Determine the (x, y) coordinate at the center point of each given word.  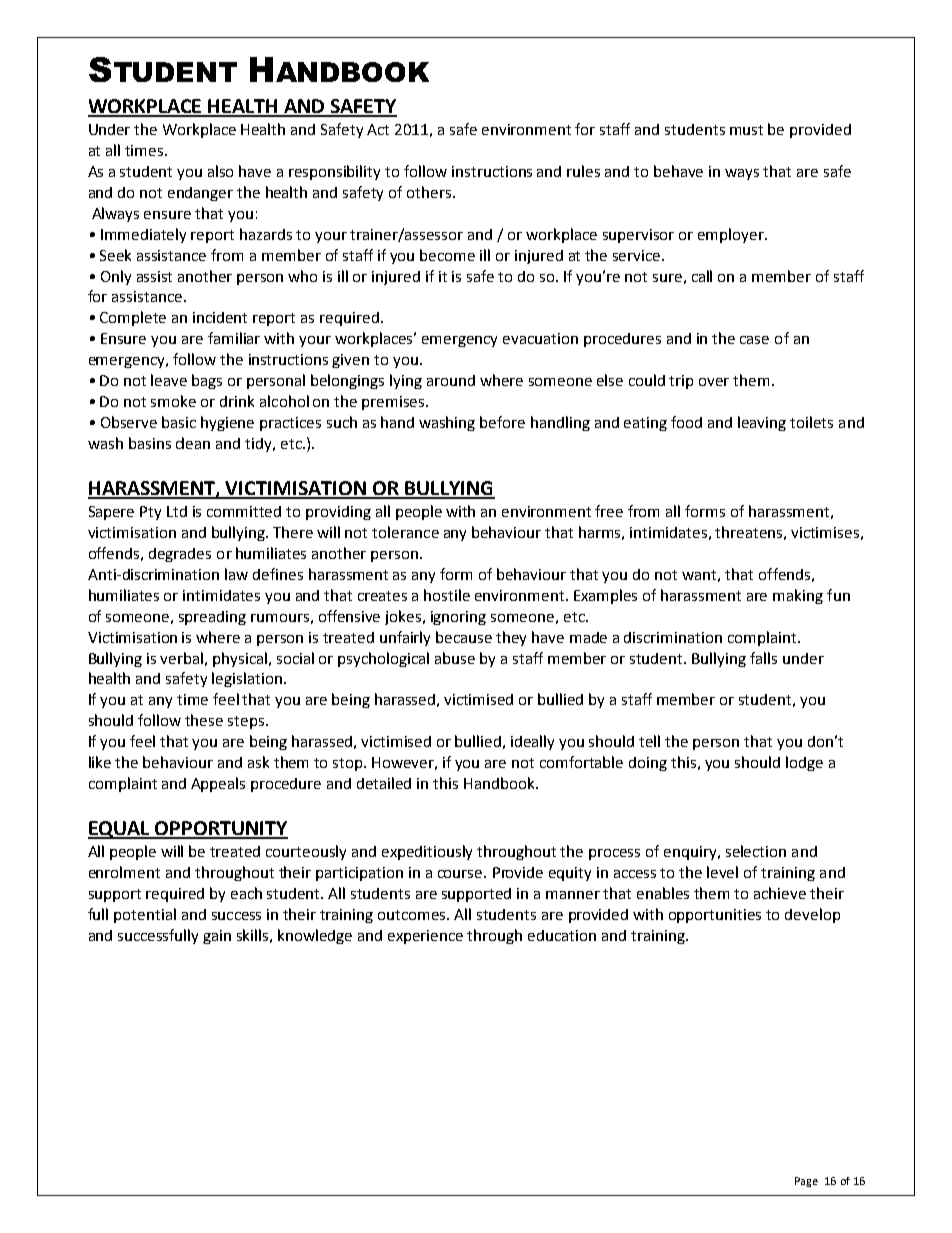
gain (217, 937)
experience (425, 937)
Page (806, 1182)
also (220, 171)
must (746, 130)
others (430, 192)
